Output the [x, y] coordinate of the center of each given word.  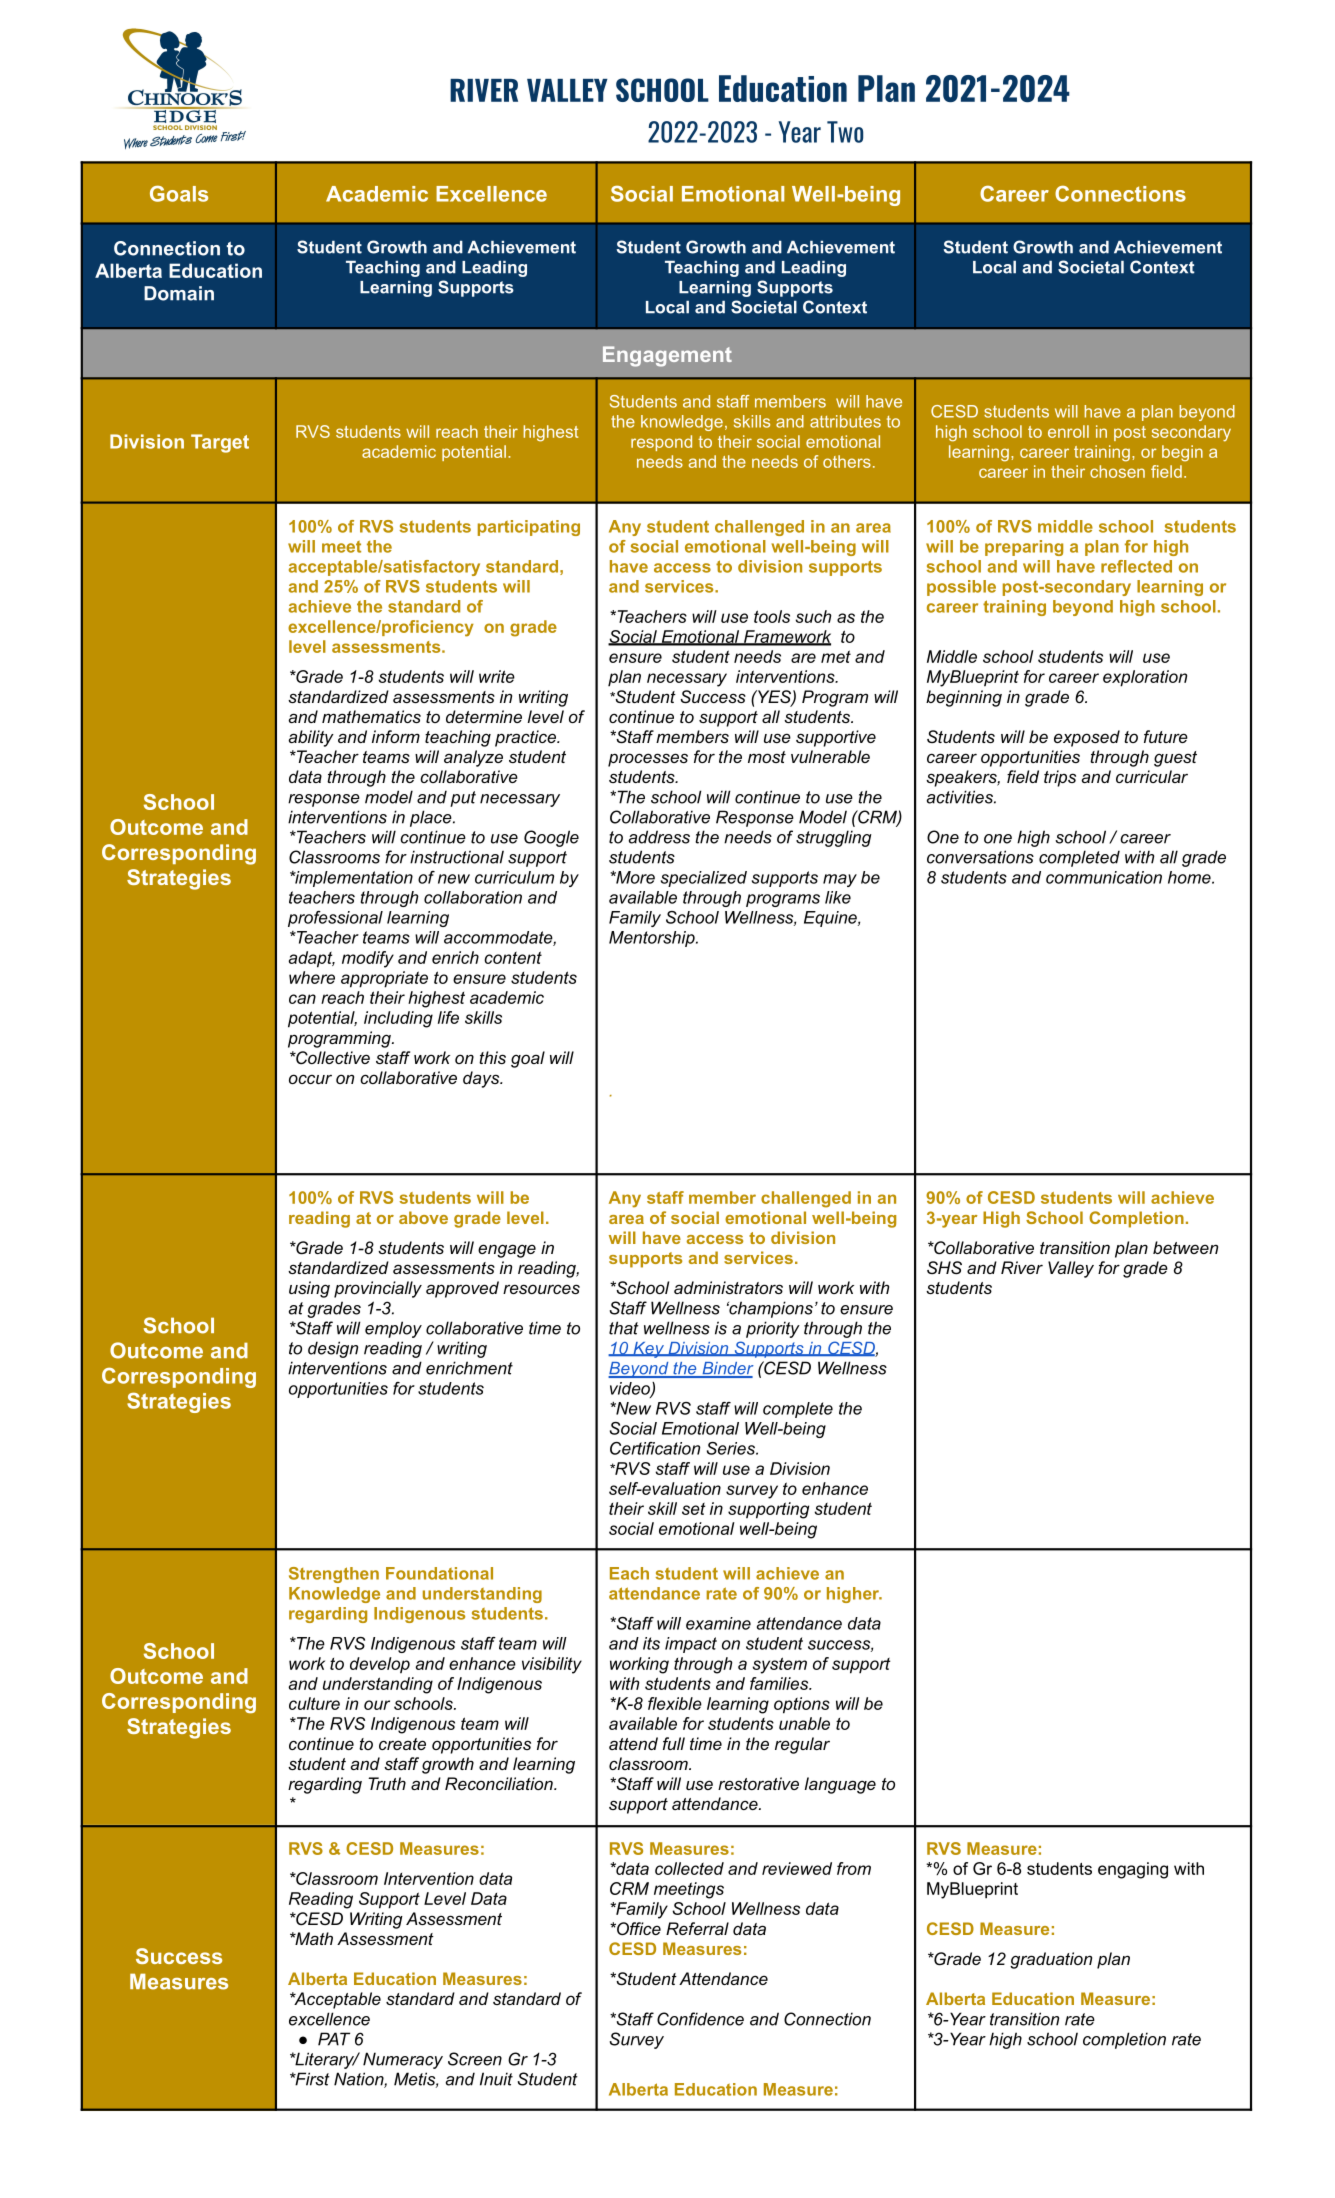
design [333, 1349]
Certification [655, 1448]
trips [1060, 778]
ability [311, 738]
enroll [1068, 431]
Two [845, 132]
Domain [179, 293]
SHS [944, 1268]
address [659, 837]
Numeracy [403, 2060]
